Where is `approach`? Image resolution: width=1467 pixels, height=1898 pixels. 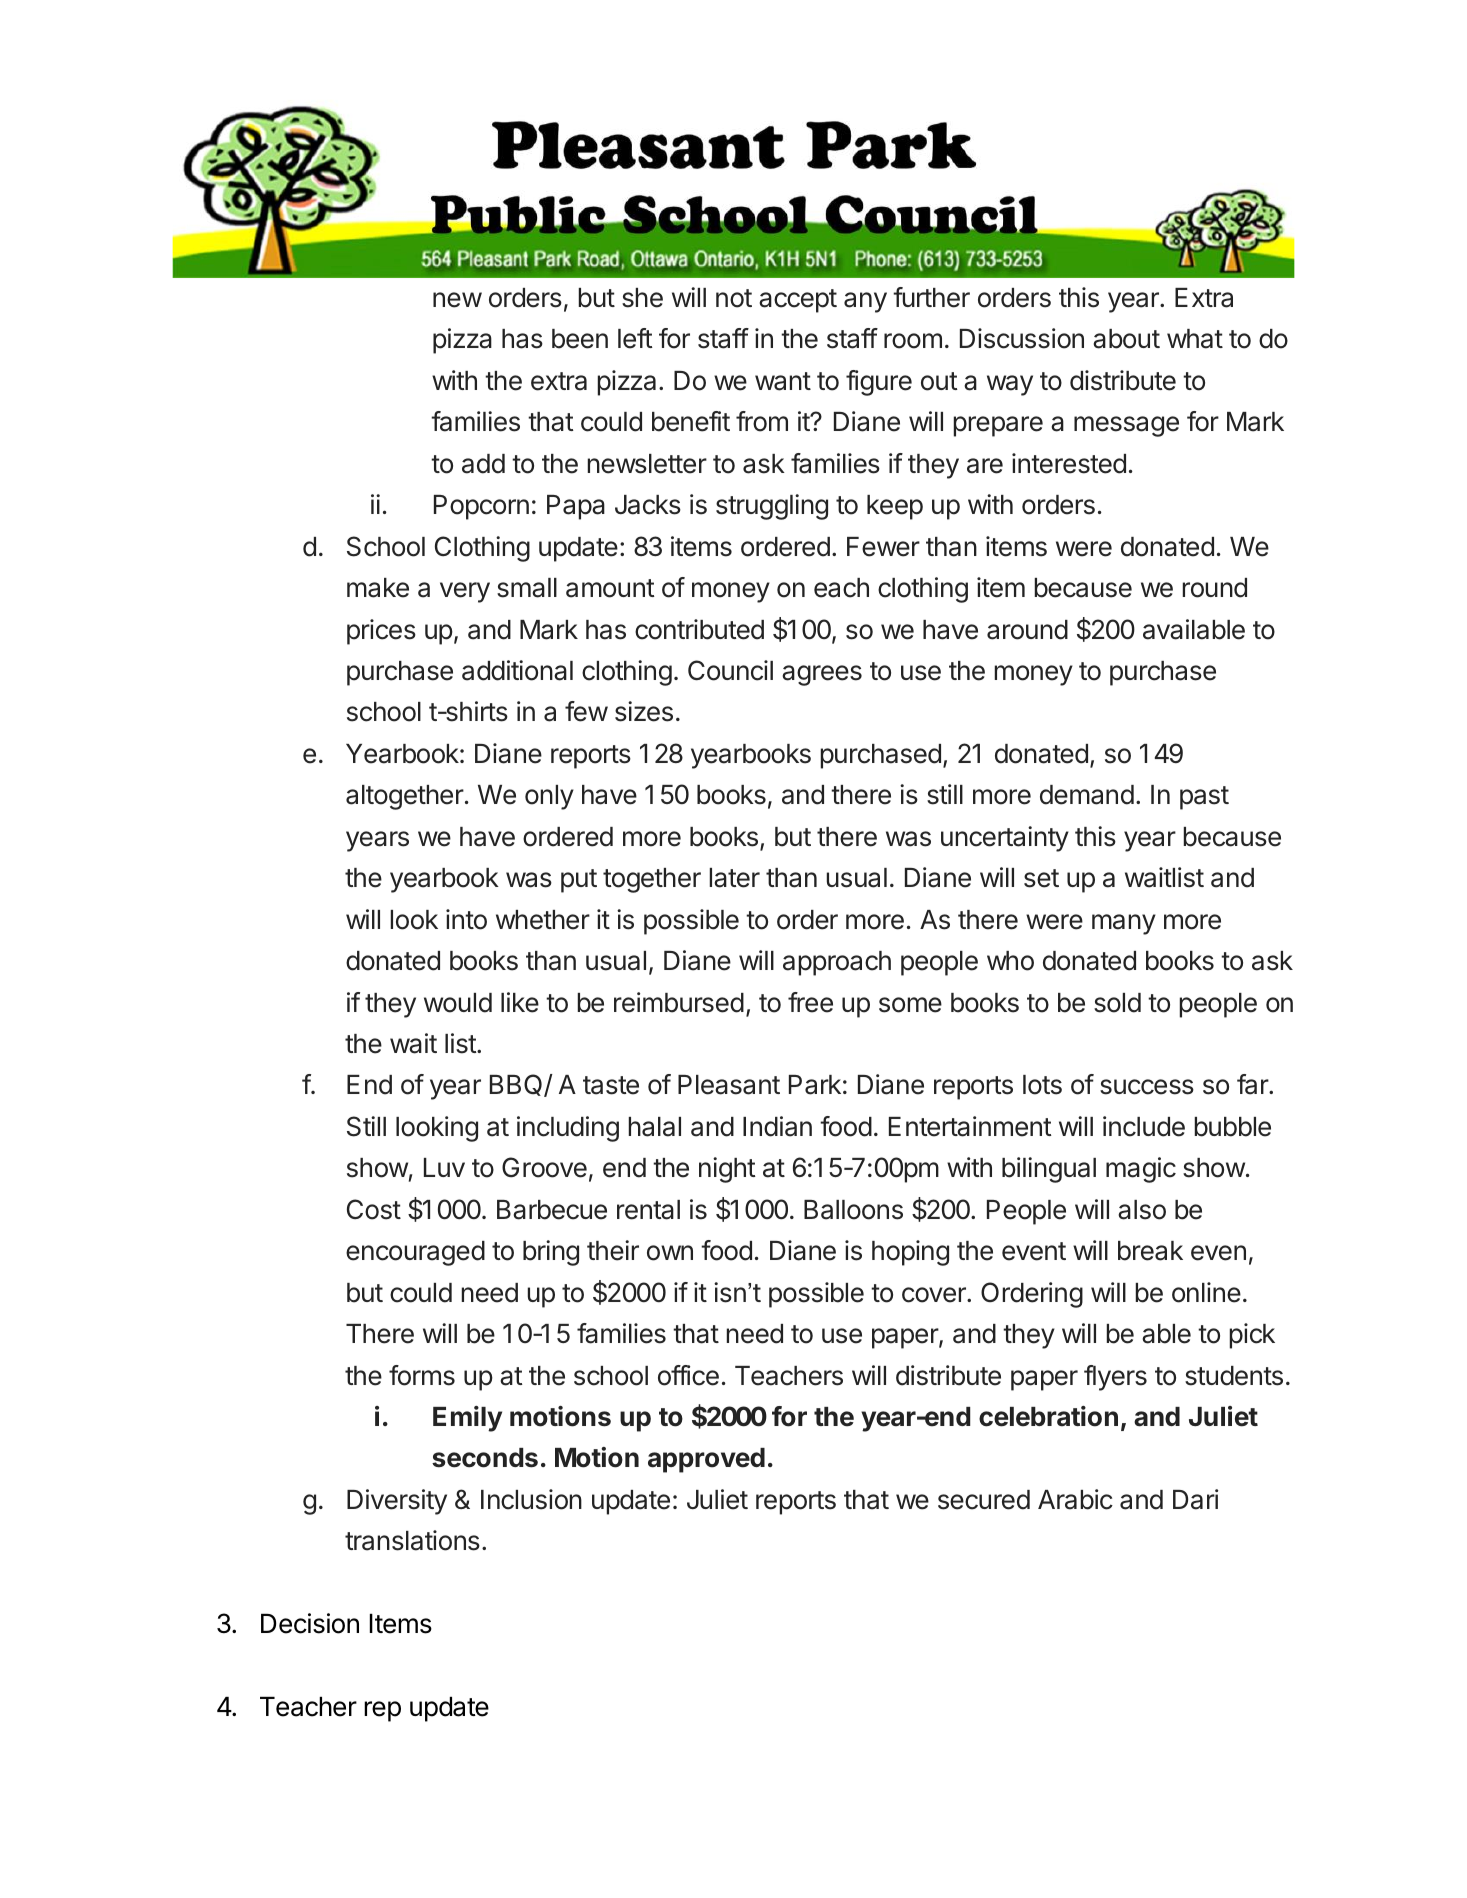
approach is located at coordinates (837, 963).
